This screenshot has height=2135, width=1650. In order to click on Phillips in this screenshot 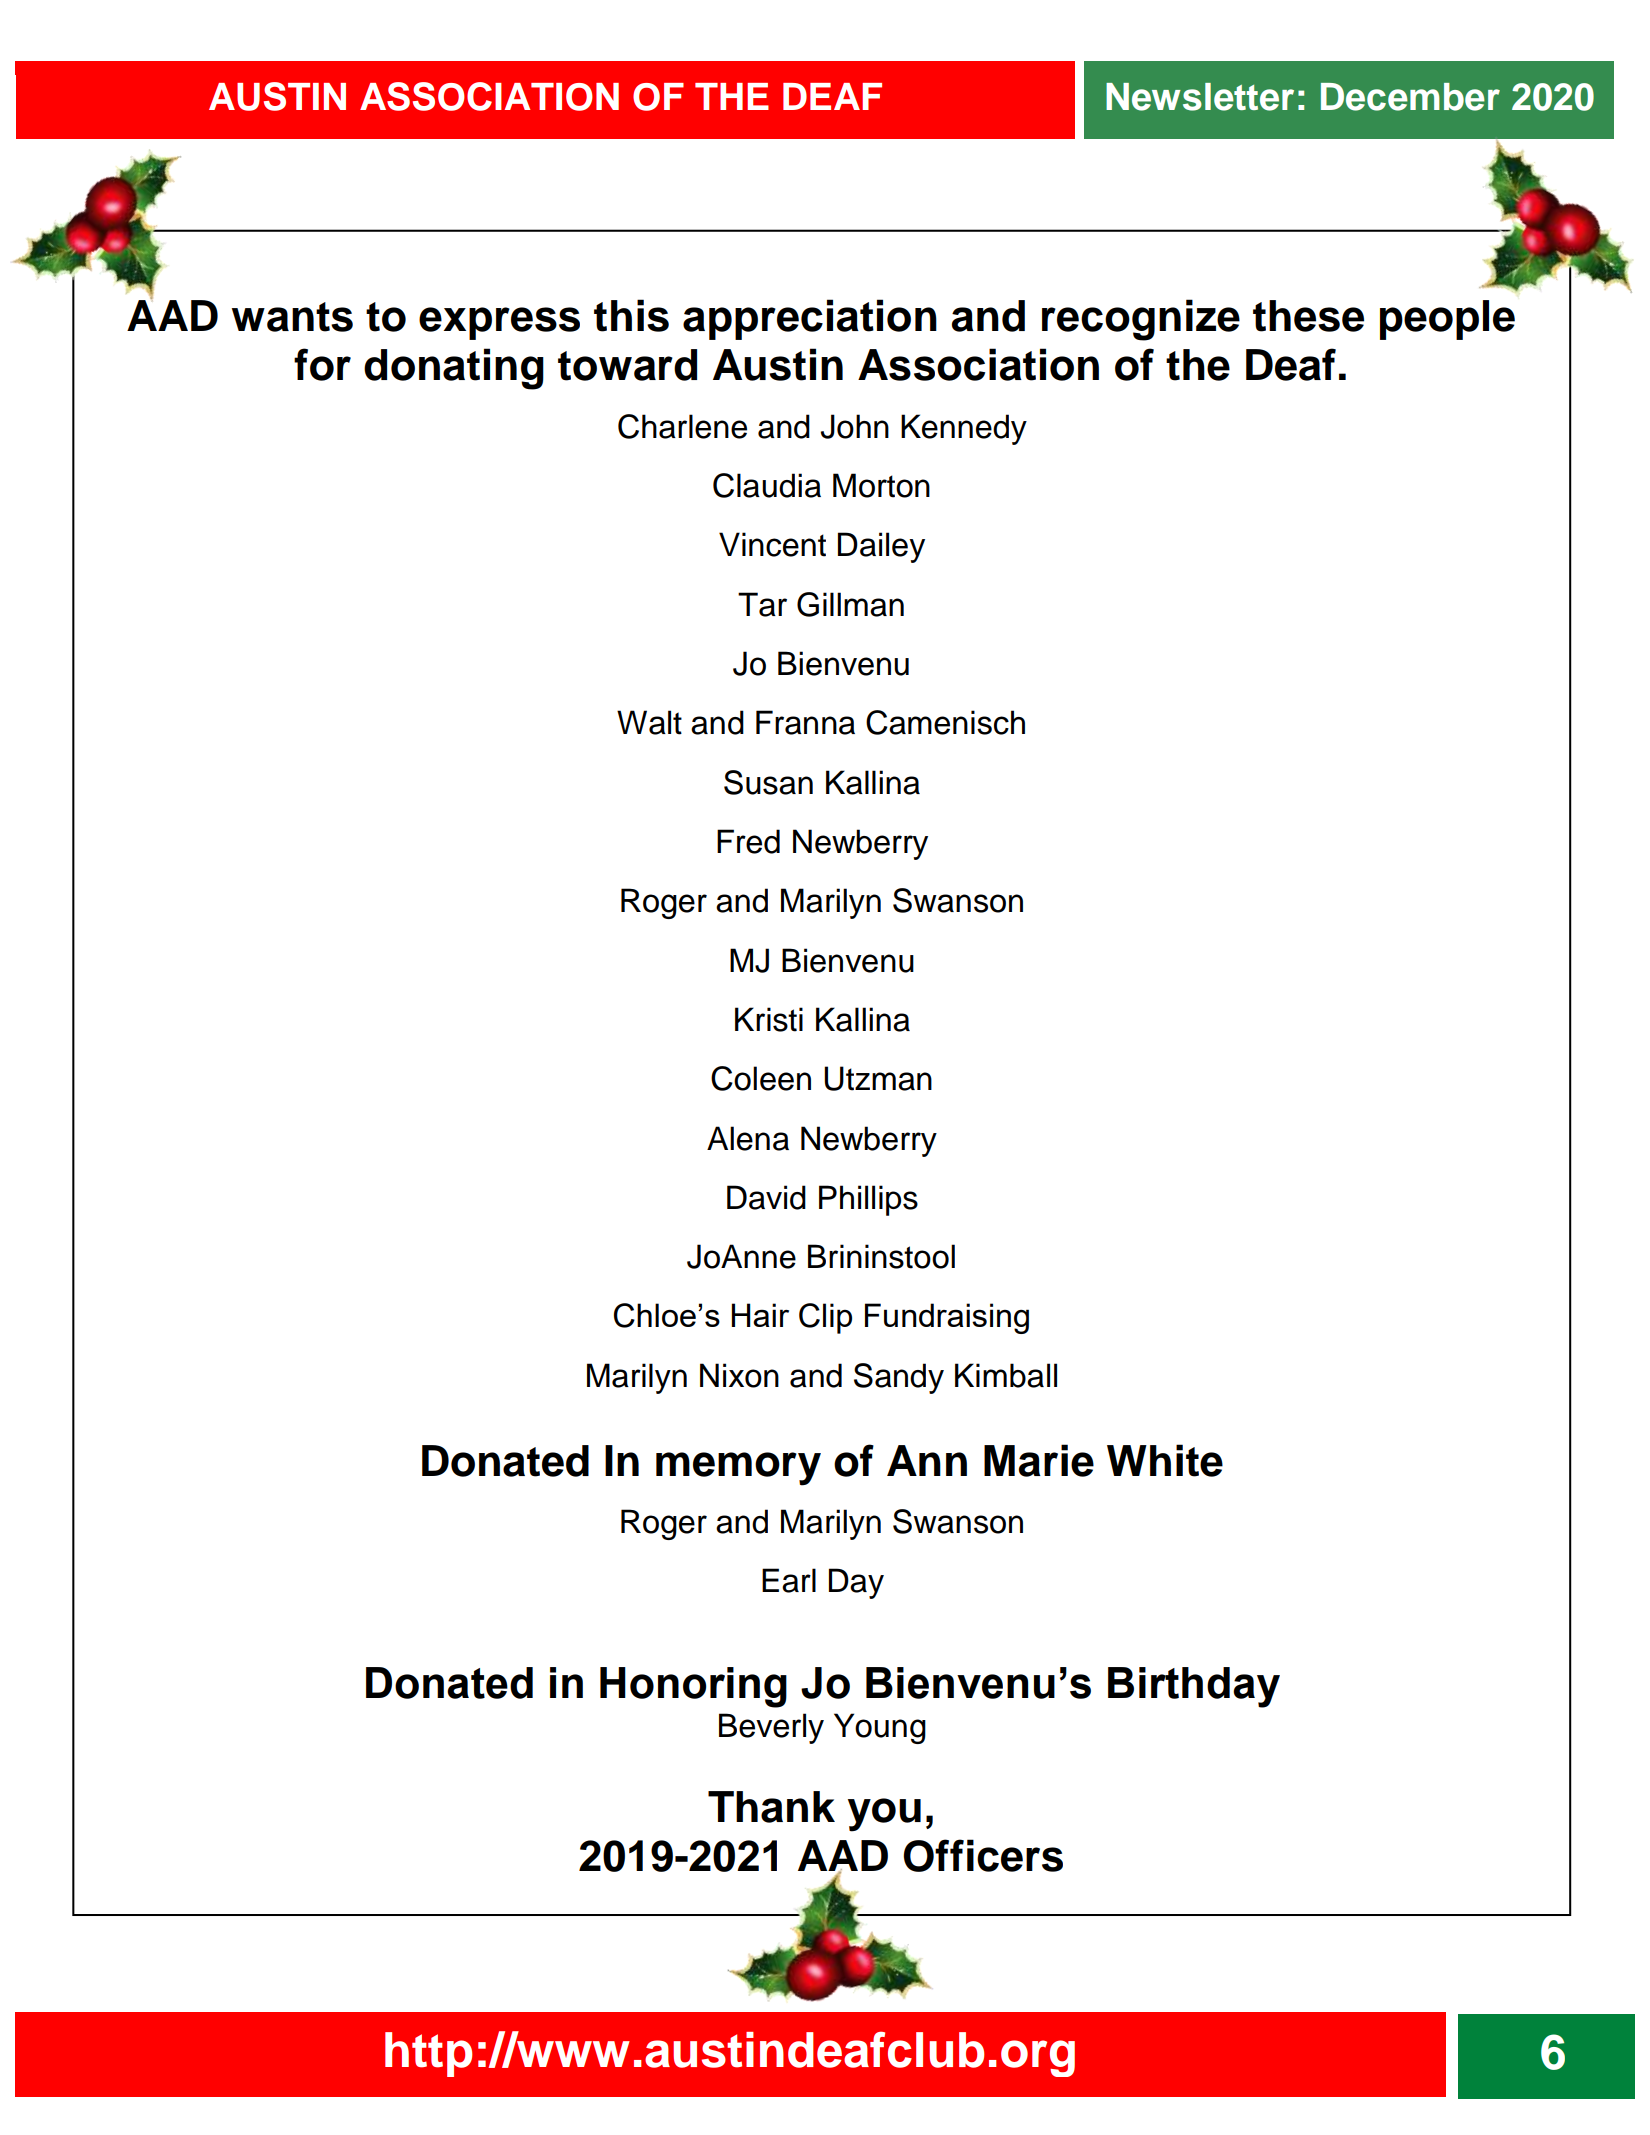, I will do `click(868, 1200)`.
